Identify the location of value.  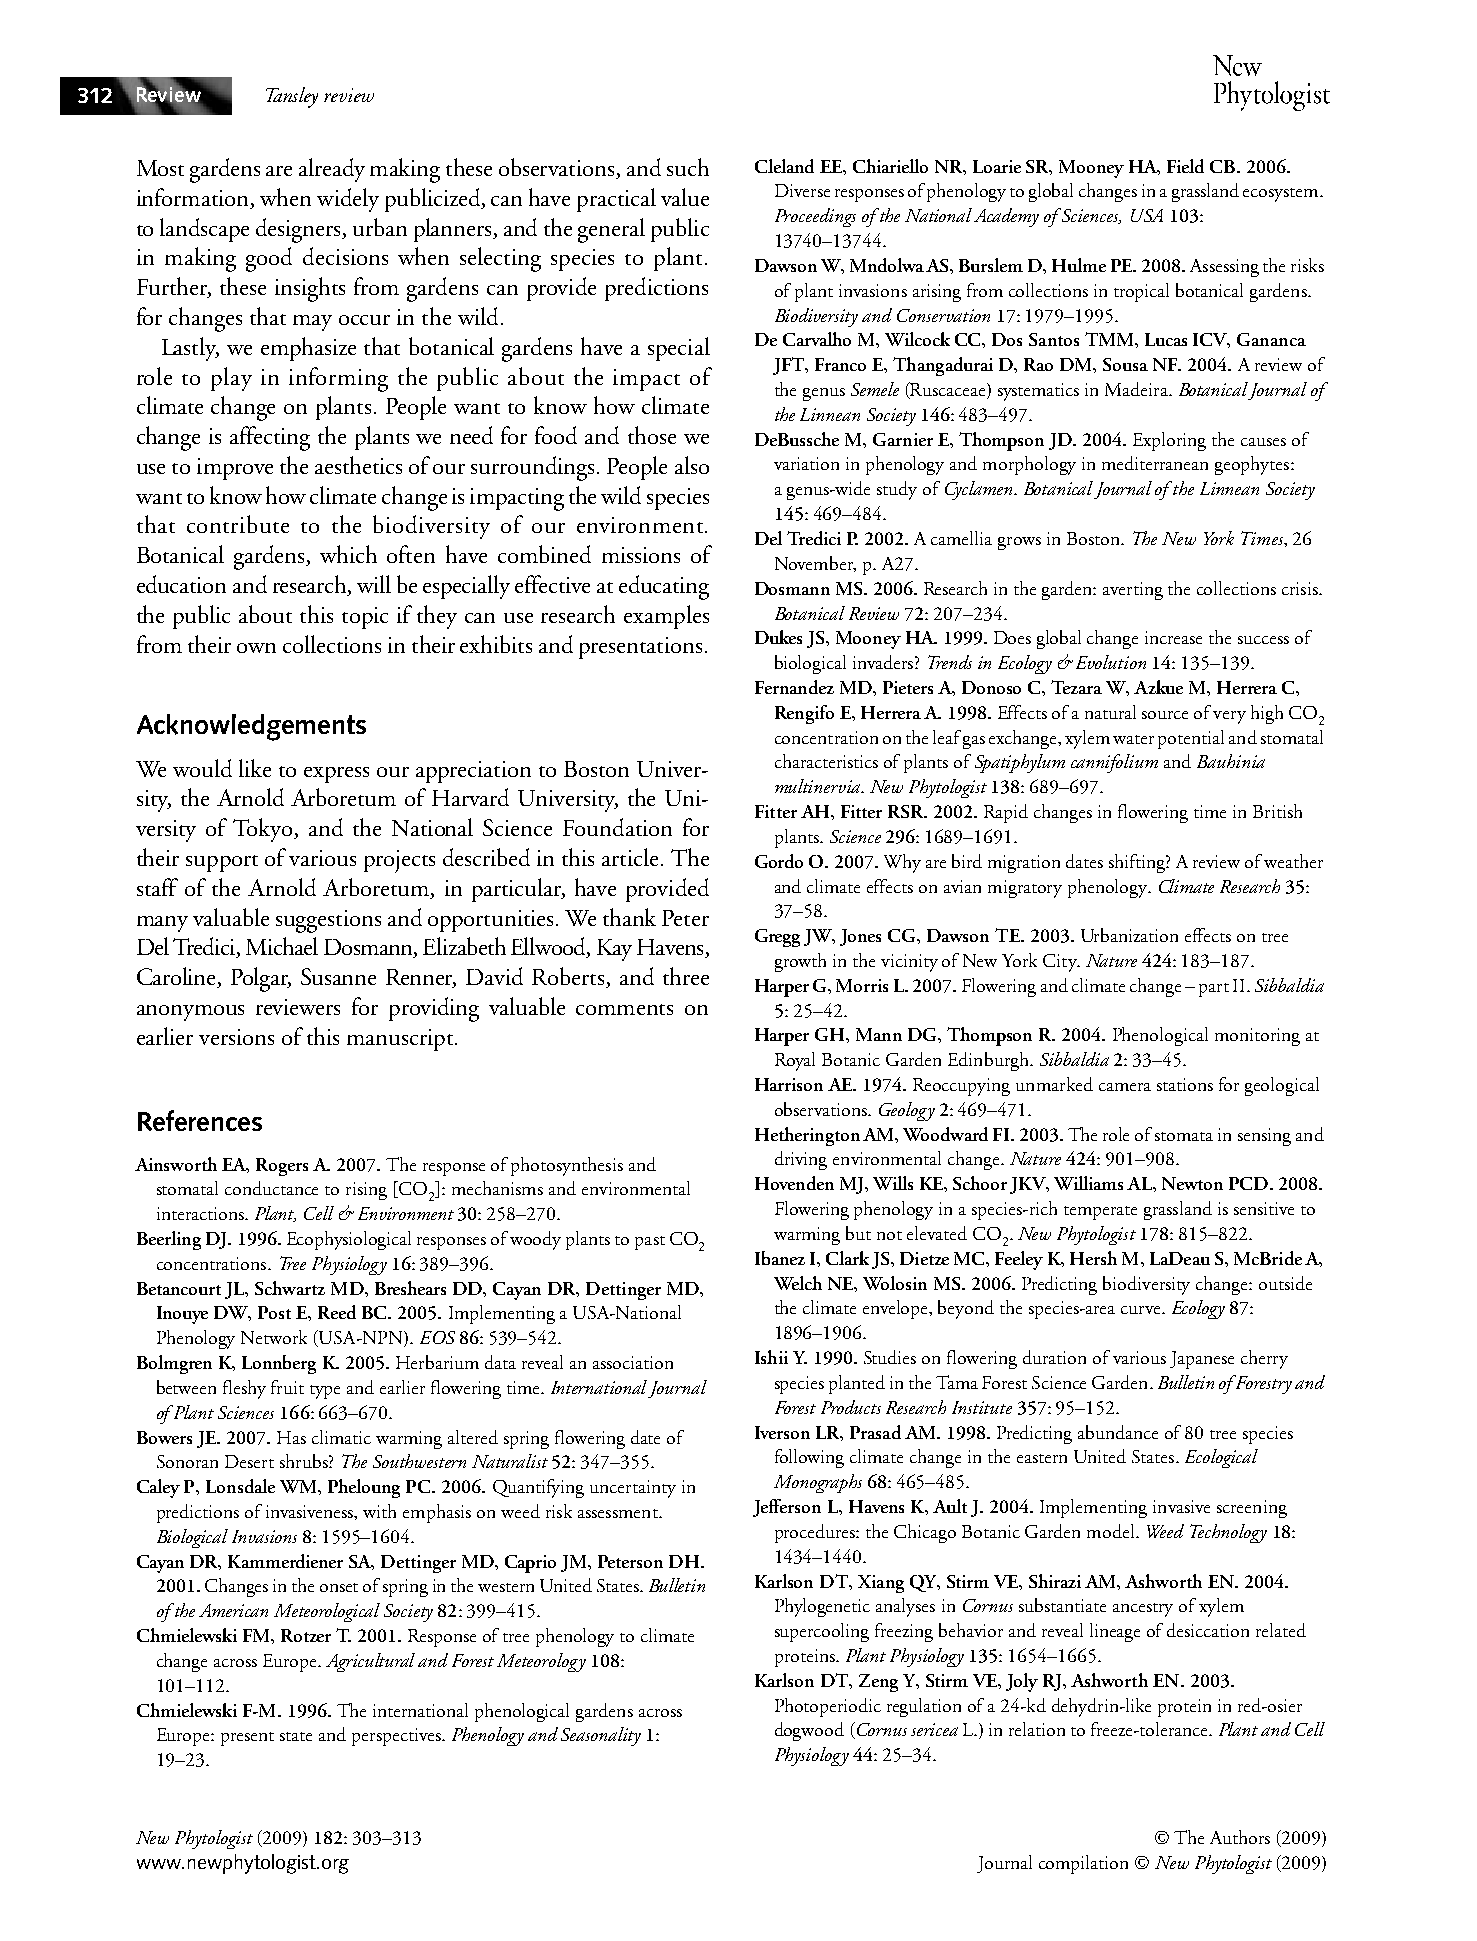
(685, 197).
